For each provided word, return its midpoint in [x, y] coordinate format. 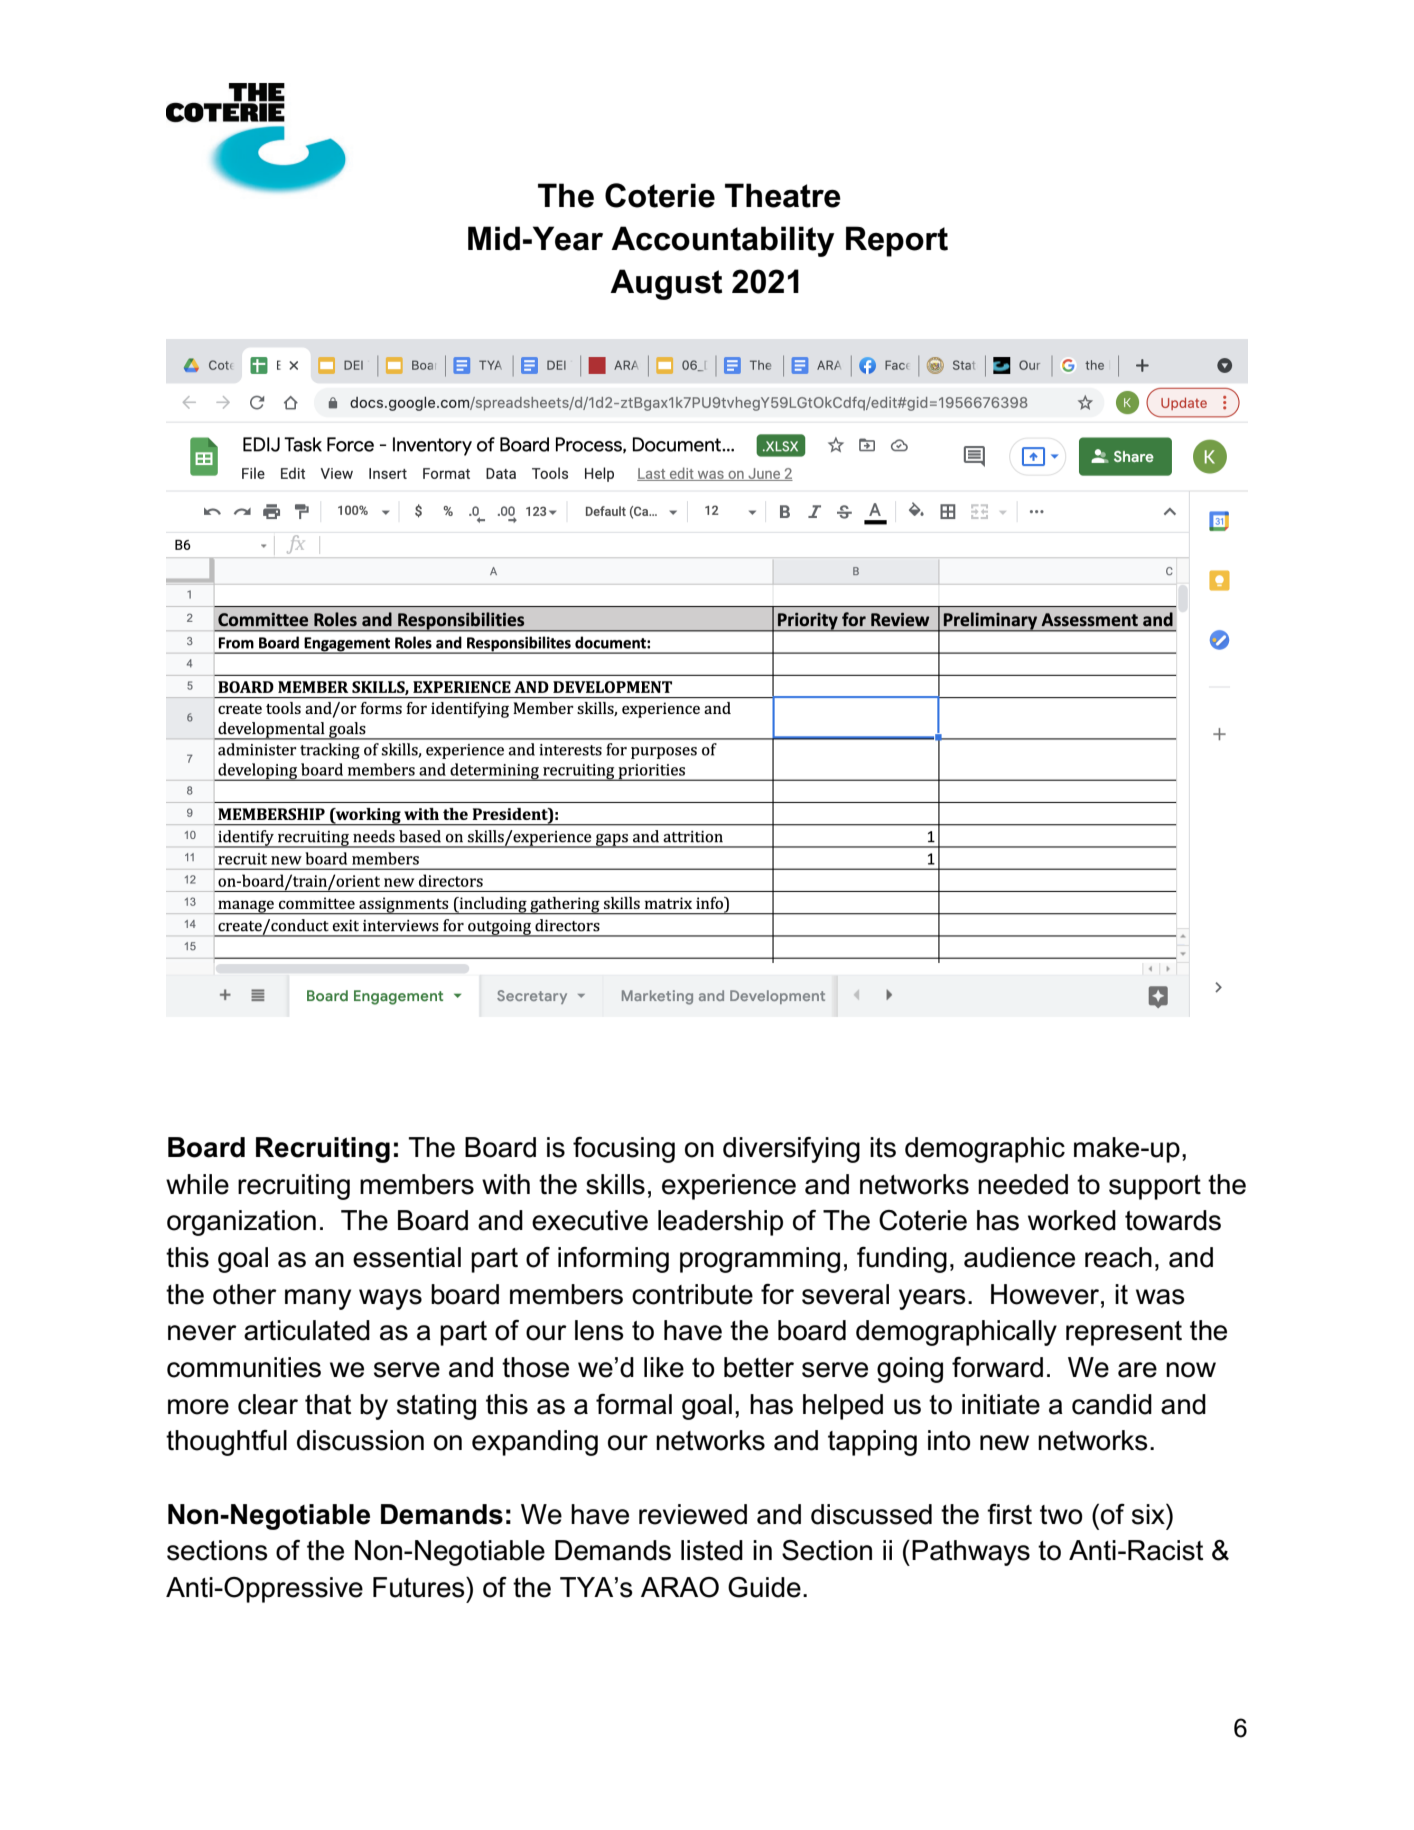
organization [241, 1223]
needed [1023, 1184]
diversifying [791, 1150]
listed [712, 1550]
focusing [624, 1150]
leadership [720, 1223]
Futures [420, 1587]
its [883, 1147]
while [197, 1184]
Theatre [783, 195]
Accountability [722, 241]
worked [1072, 1220]
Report [897, 241]
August [666, 284]
